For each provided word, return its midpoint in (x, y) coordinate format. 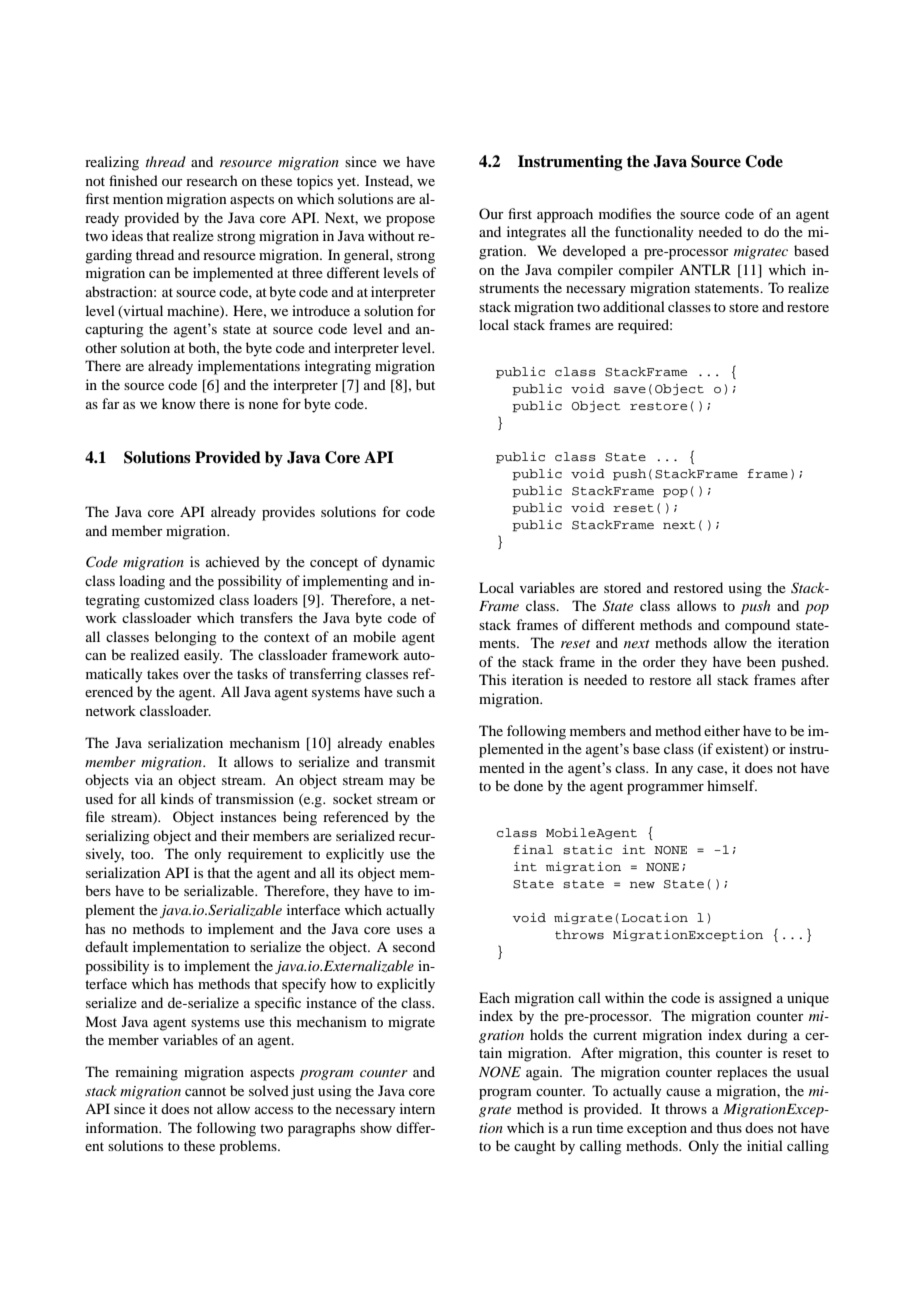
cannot (205, 1091)
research (212, 180)
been (761, 661)
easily (203, 656)
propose (410, 221)
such (411, 691)
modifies (625, 213)
